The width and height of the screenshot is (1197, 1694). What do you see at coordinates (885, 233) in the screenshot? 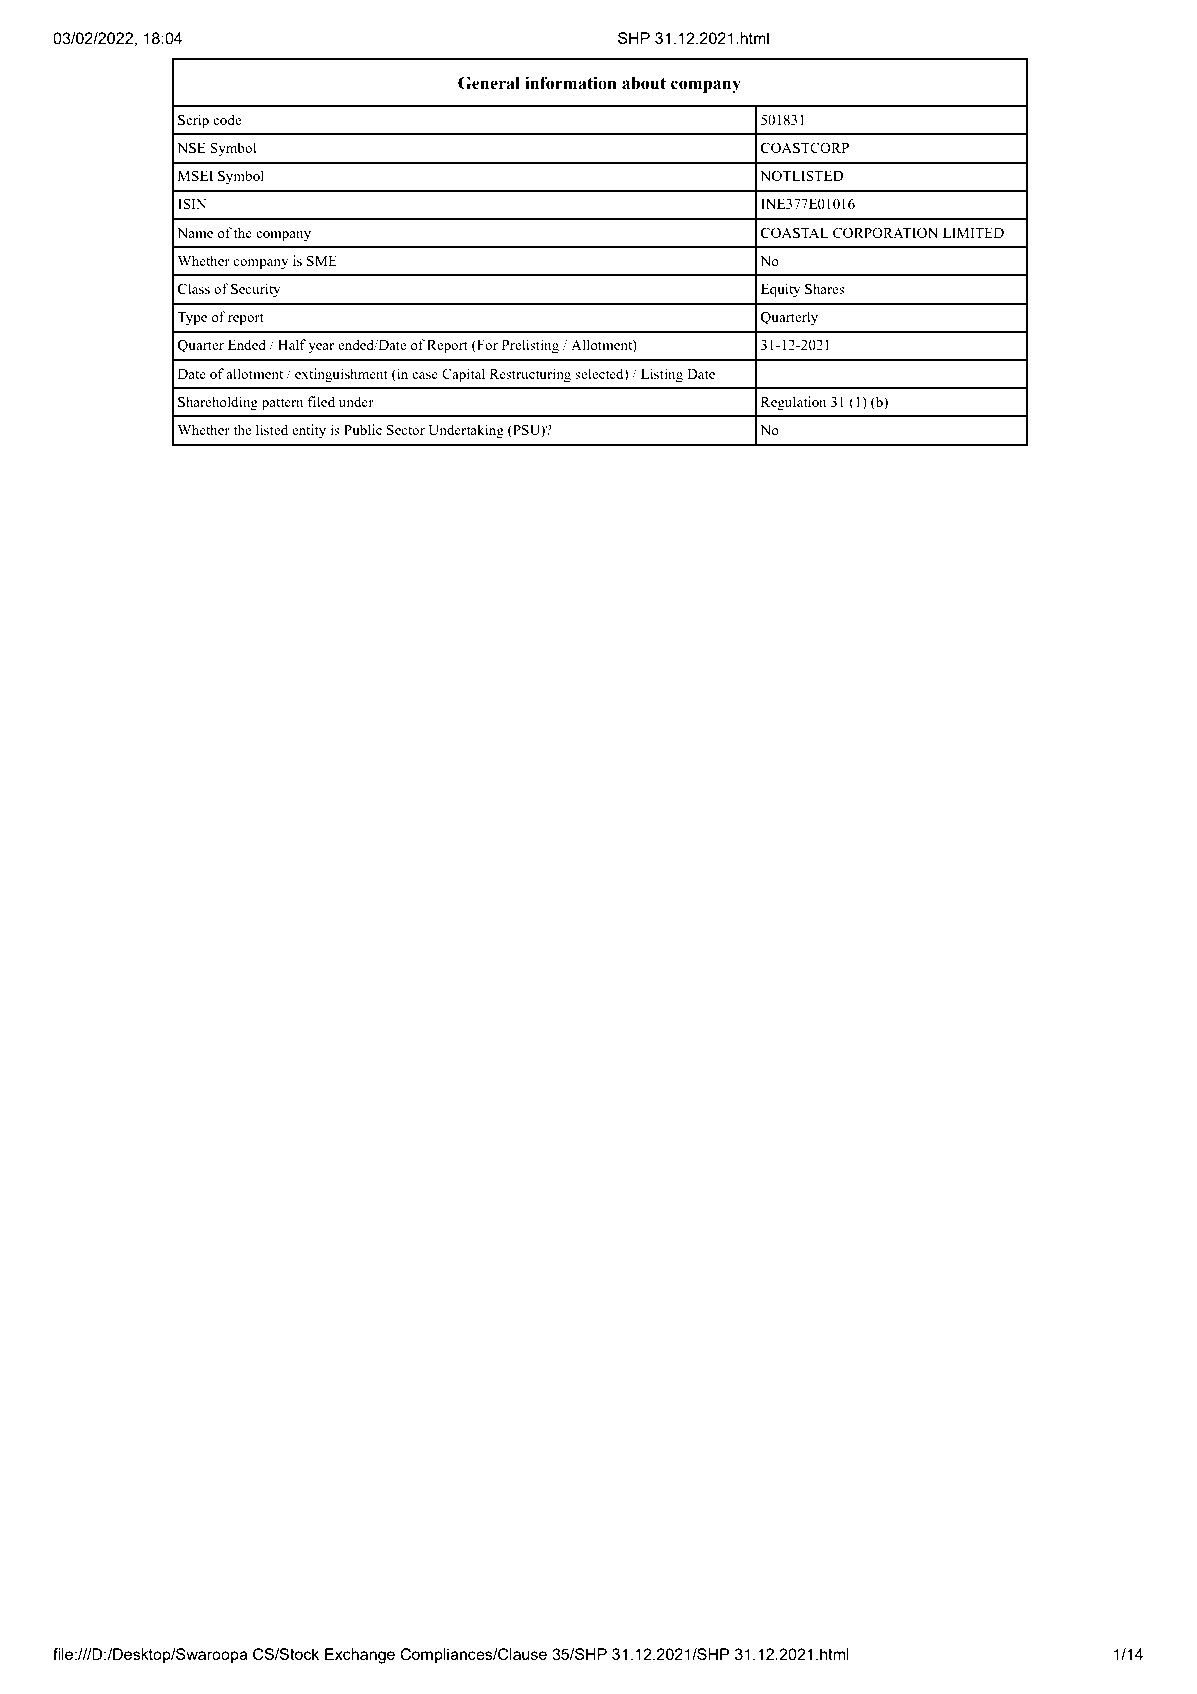
I see `CORPORATION` at bounding box center [885, 233].
